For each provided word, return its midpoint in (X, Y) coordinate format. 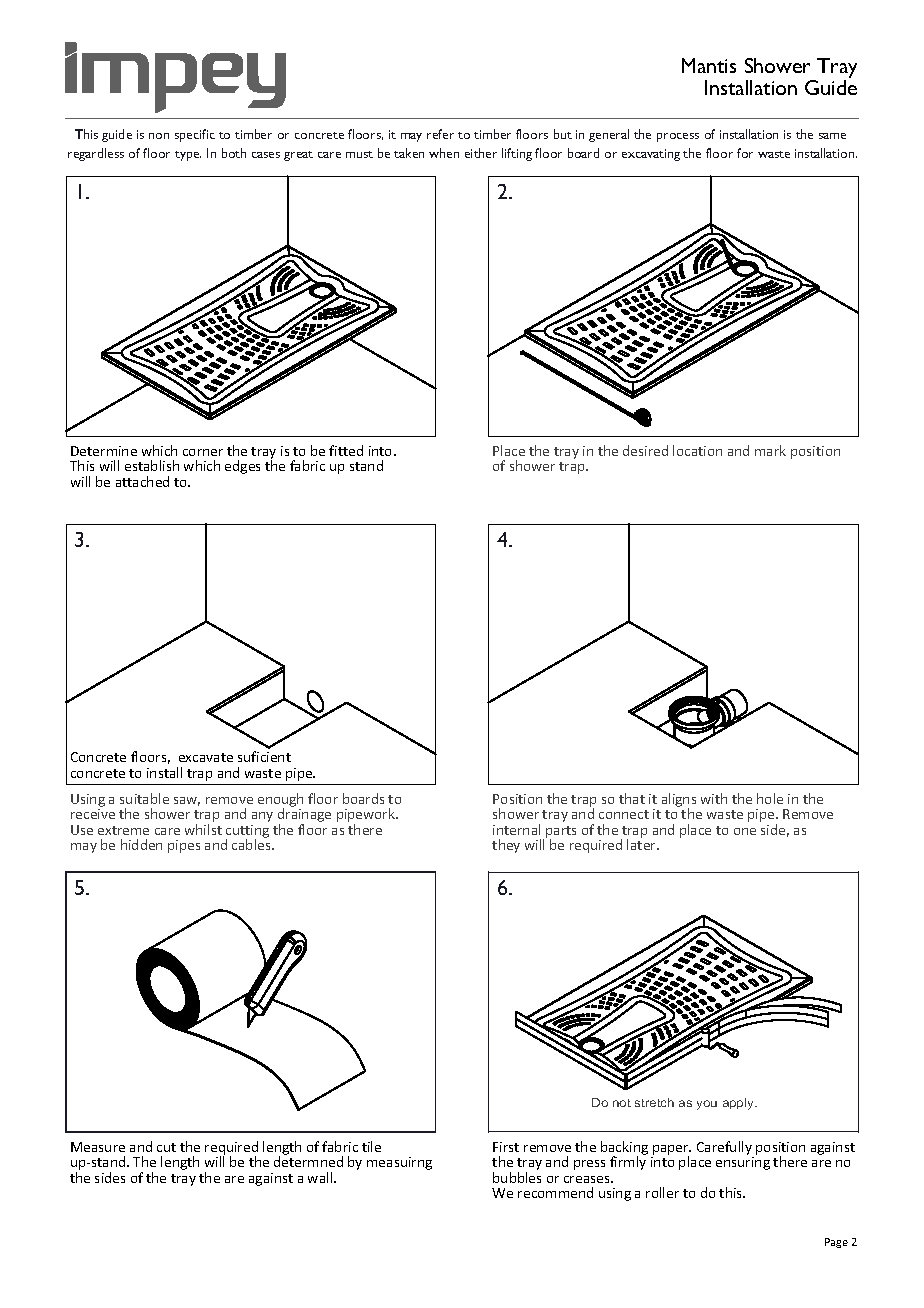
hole (770, 798)
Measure (98, 1147)
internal (516, 829)
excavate (206, 757)
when (444, 153)
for (745, 153)
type (188, 156)
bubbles (517, 1177)
